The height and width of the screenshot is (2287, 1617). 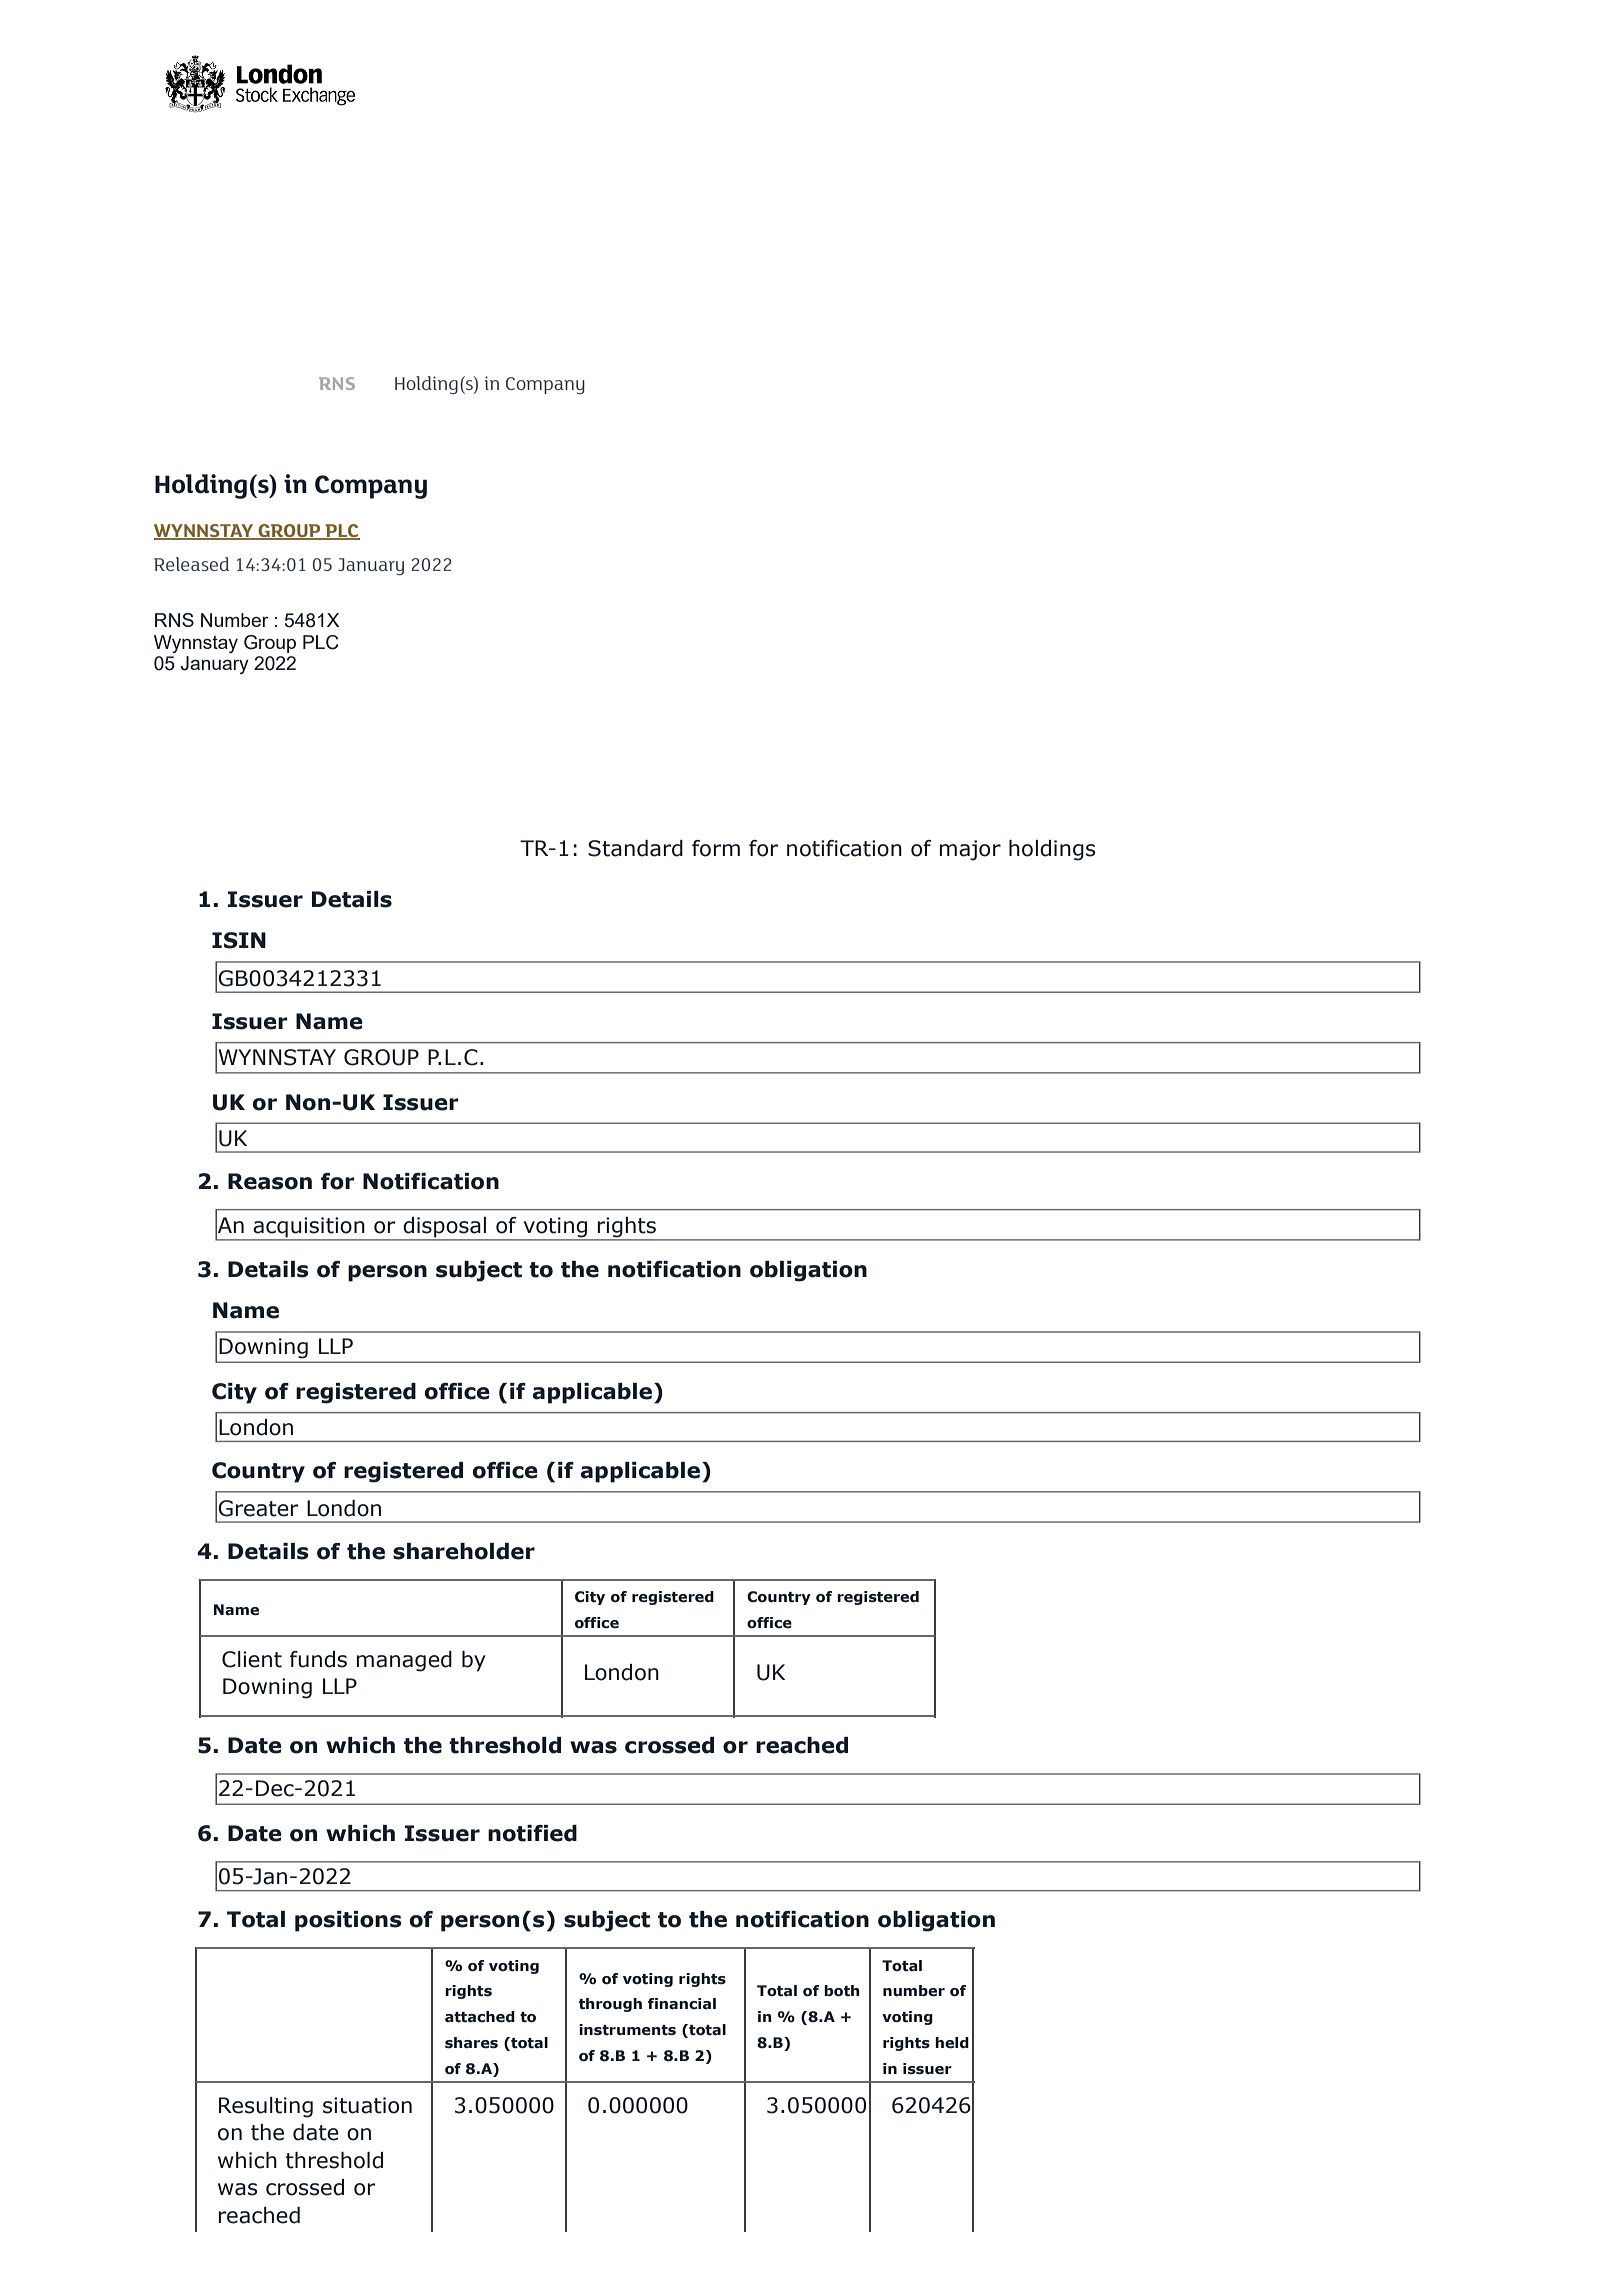 What do you see at coordinates (635, 848) in the screenshot?
I see `Standard` at bounding box center [635, 848].
